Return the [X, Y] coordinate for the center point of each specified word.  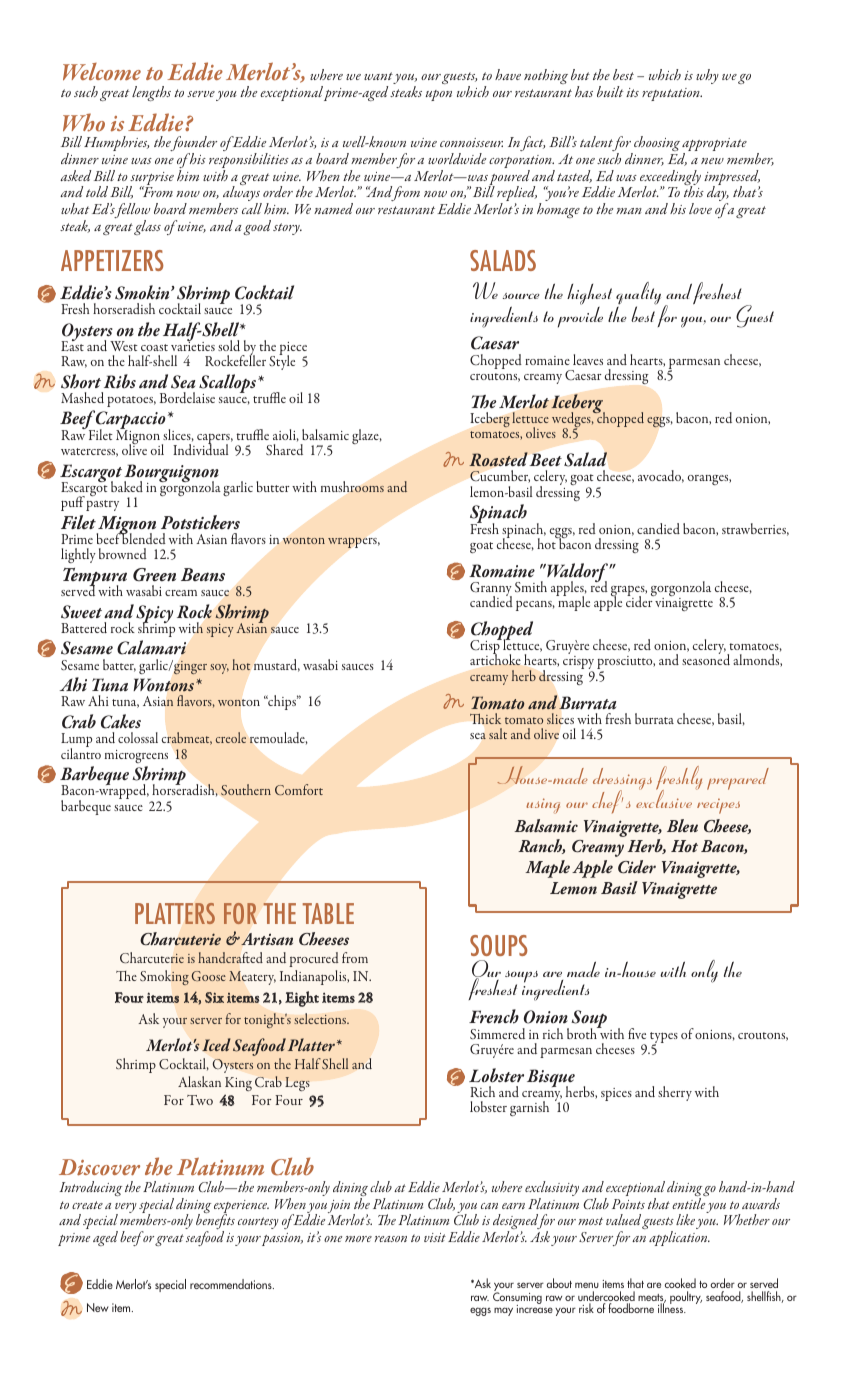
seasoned [706, 659]
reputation [672, 94]
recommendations [232, 1284]
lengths [151, 93]
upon [438, 95]
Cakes [121, 721]
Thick [485, 718]
